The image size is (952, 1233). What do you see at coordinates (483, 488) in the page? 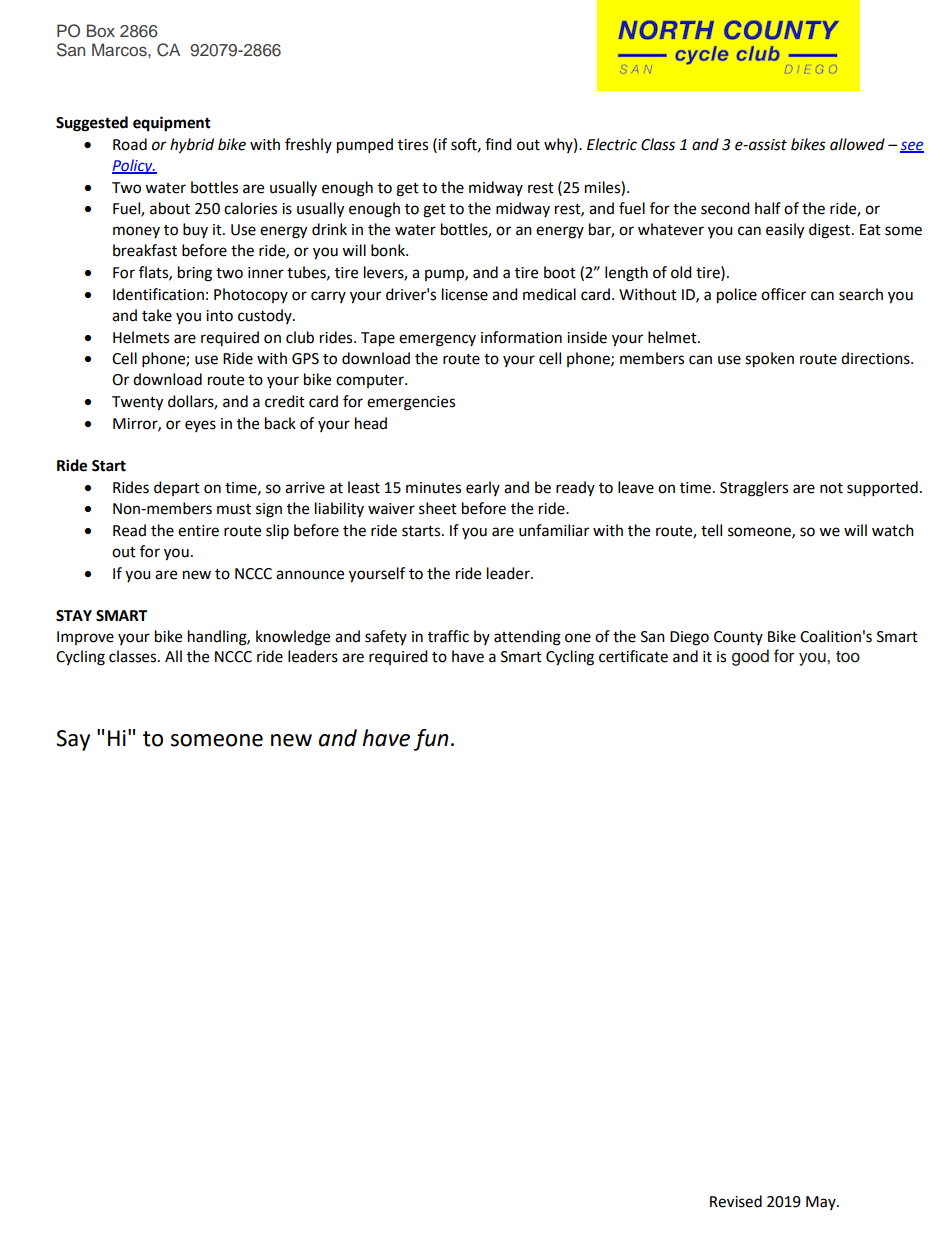
I see `early` at bounding box center [483, 488].
